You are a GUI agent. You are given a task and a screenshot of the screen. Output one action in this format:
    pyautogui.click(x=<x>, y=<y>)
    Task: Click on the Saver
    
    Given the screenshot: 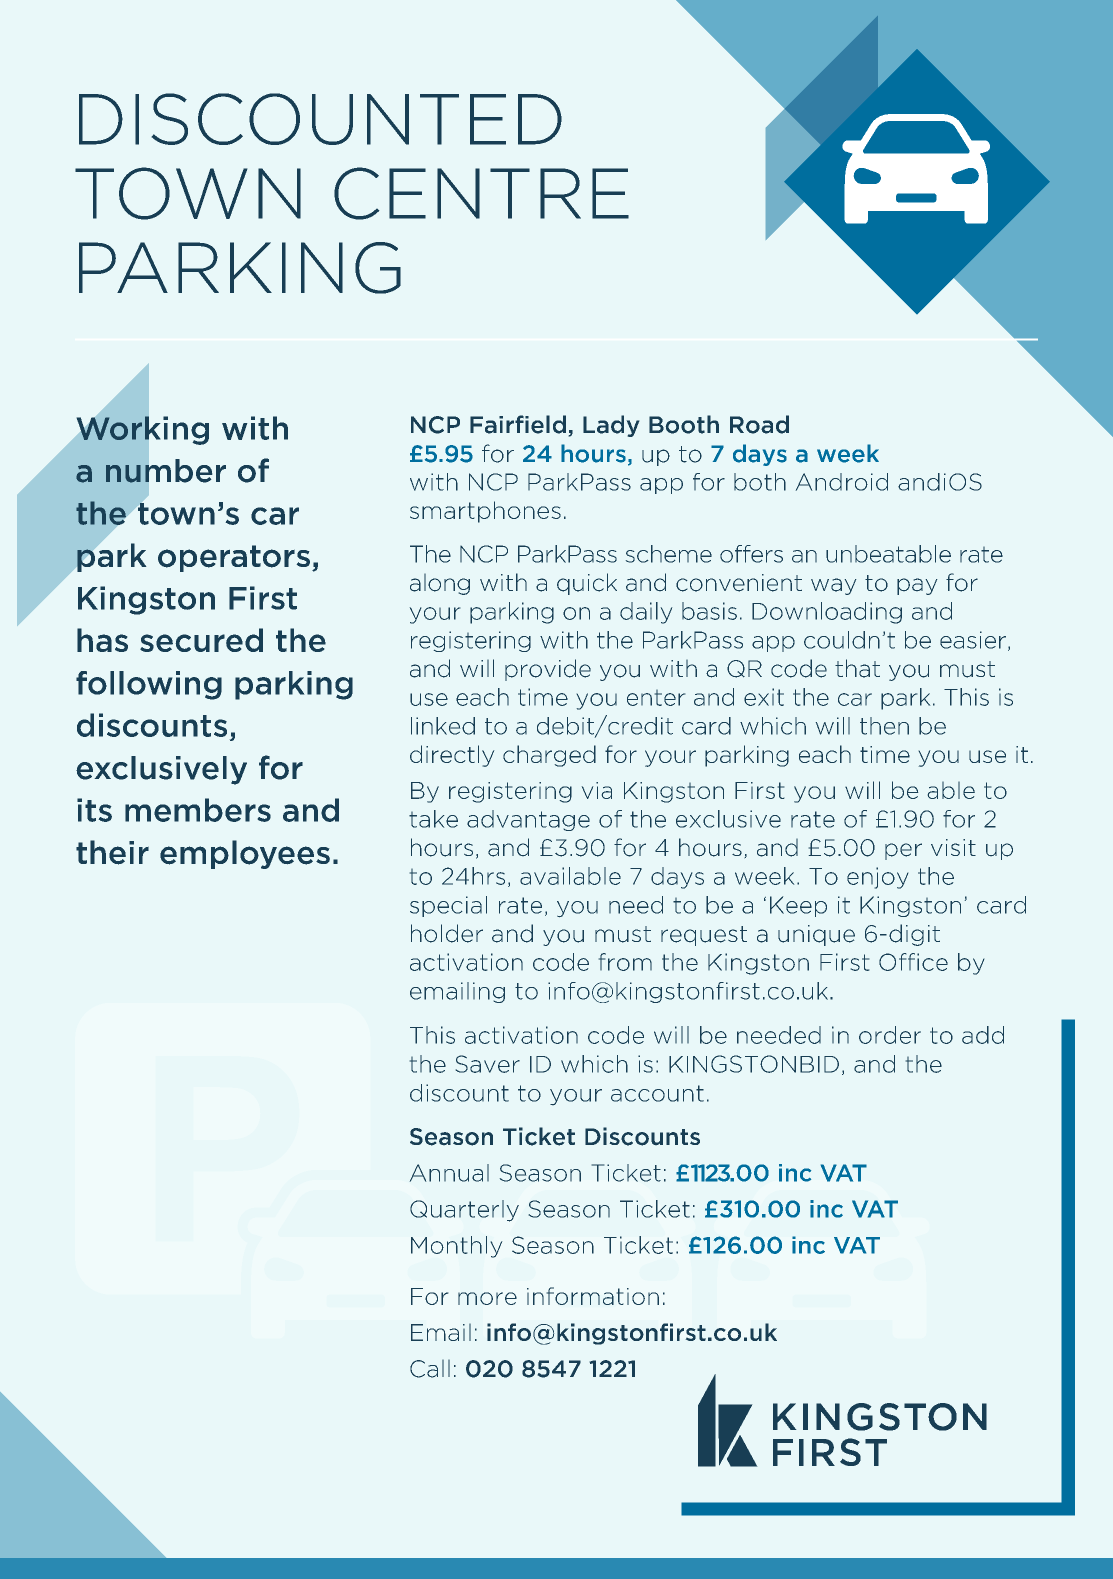 What is the action you would take?
    pyautogui.click(x=488, y=1064)
